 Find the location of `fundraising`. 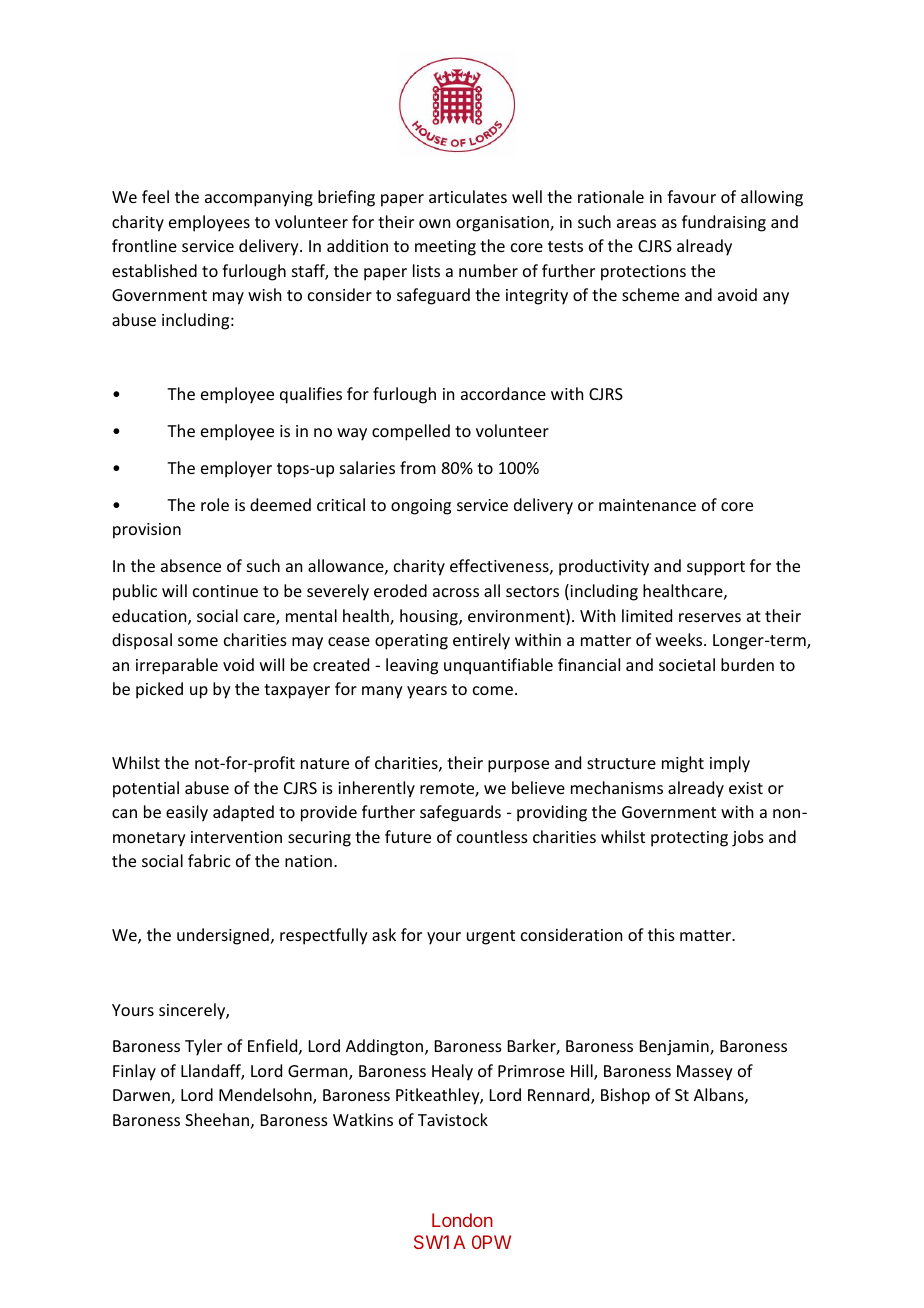

fundraising is located at coordinates (724, 223).
